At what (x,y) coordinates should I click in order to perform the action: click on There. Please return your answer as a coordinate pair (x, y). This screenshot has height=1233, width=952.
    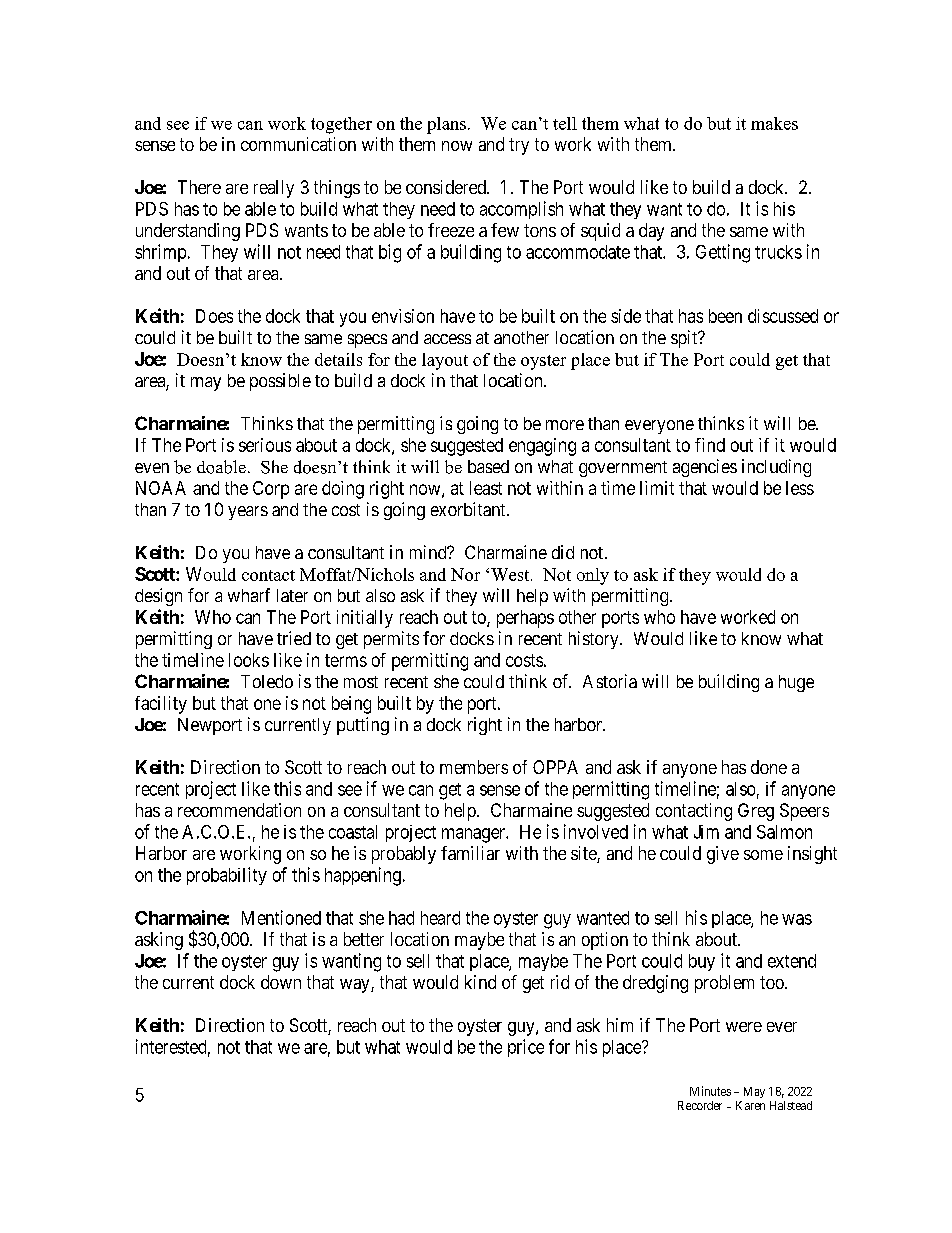
    Looking at the image, I should click on (199, 187).
